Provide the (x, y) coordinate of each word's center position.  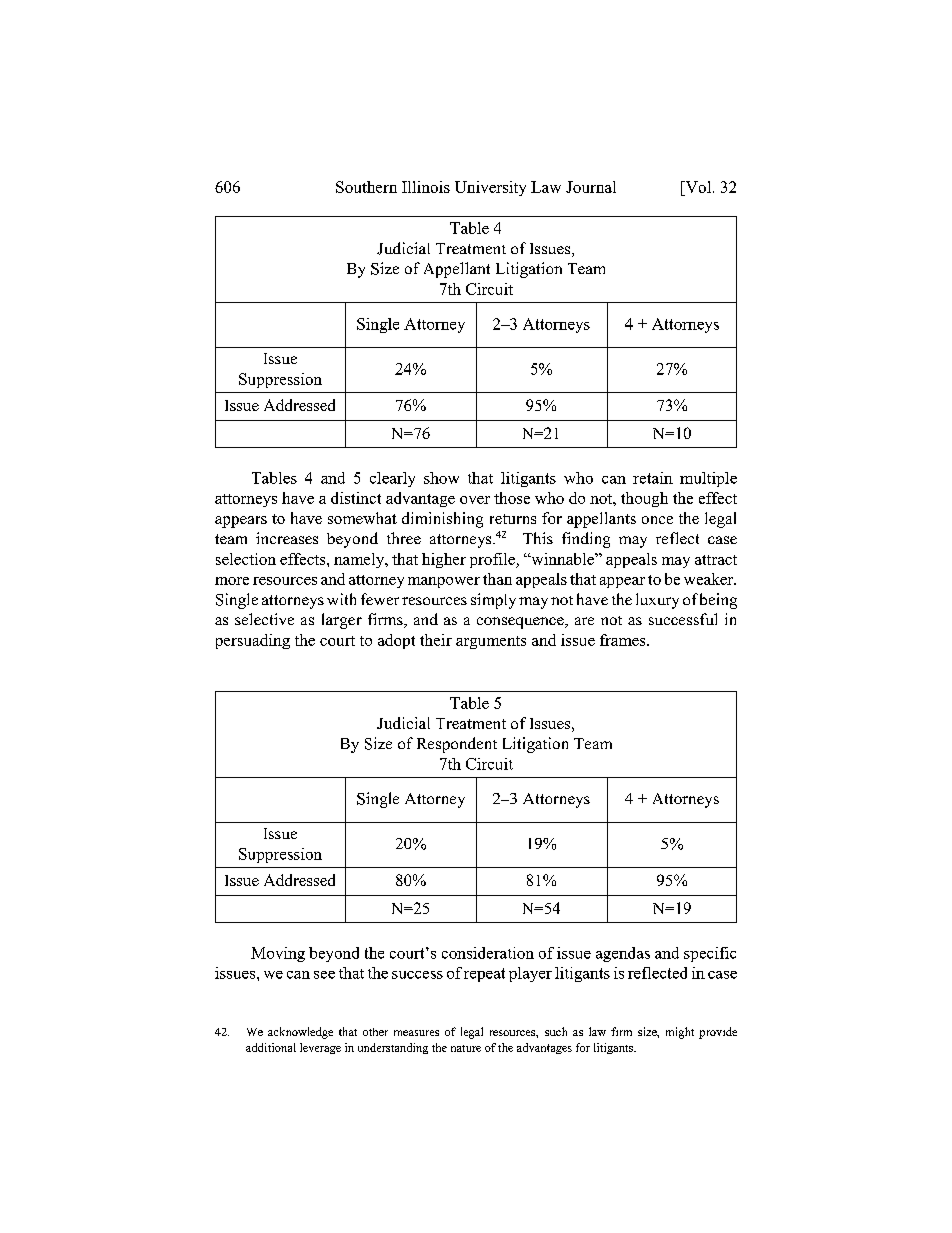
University (490, 188)
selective (264, 619)
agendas (623, 954)
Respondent (457, 745)
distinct (356, 498)
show (441, 478)
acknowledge (300, 1033)
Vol (698, 187)
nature (466, 1048)
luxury (657, 601)
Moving (278, 954)
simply (493, 601)
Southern (366, 187)
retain (653, 478)
